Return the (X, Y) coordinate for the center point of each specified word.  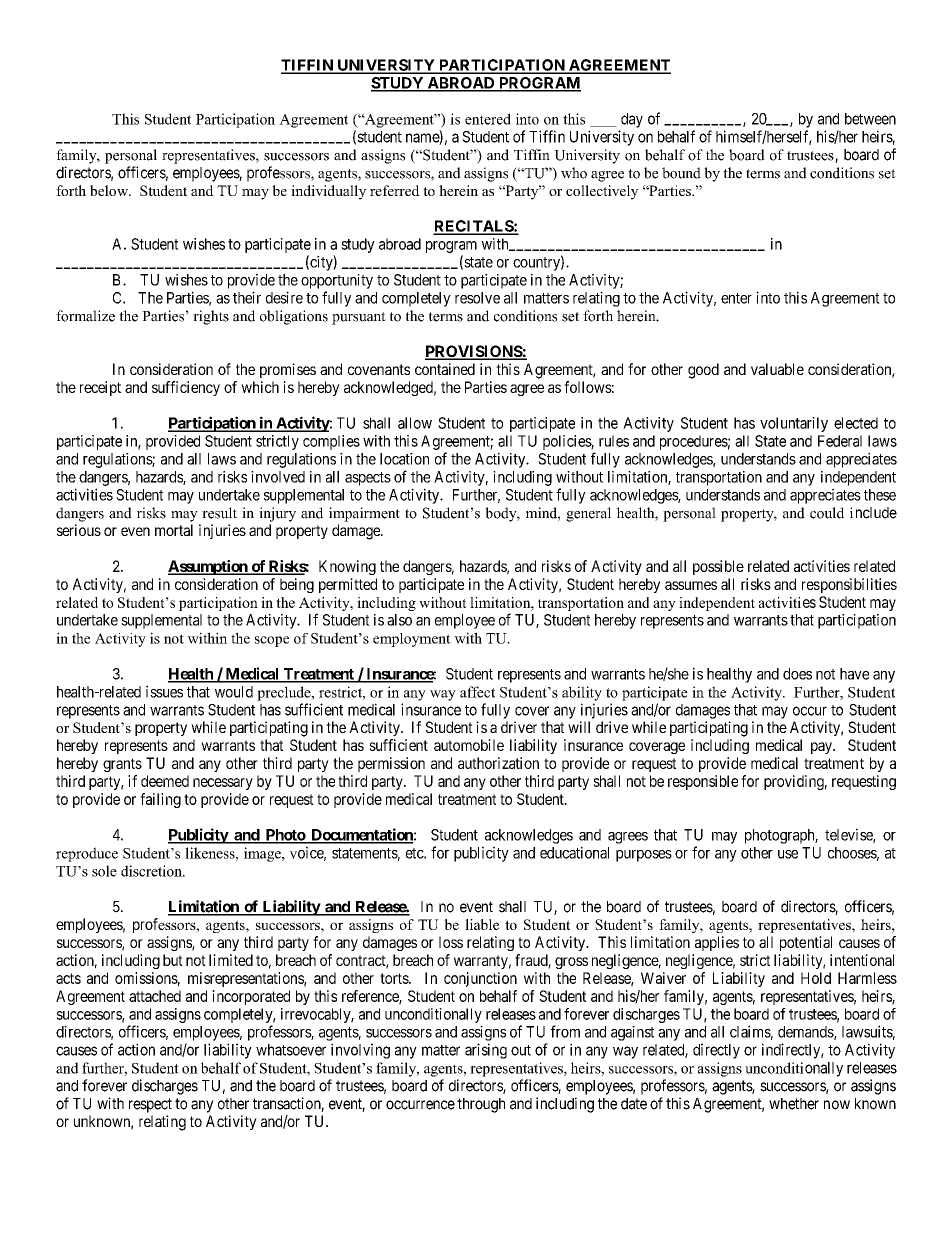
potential (806, 943)
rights (211, 317)
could (827, 513)
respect (150, 1105)
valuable (777, 369)
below (110, 190)
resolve (477, 298)
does (797, 674)
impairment (364, 514)
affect (477, 692)
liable (482, 924)
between (870, 119)
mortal (174, 530)
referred (395, 190)
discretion (152, 871)
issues (164, 691)
